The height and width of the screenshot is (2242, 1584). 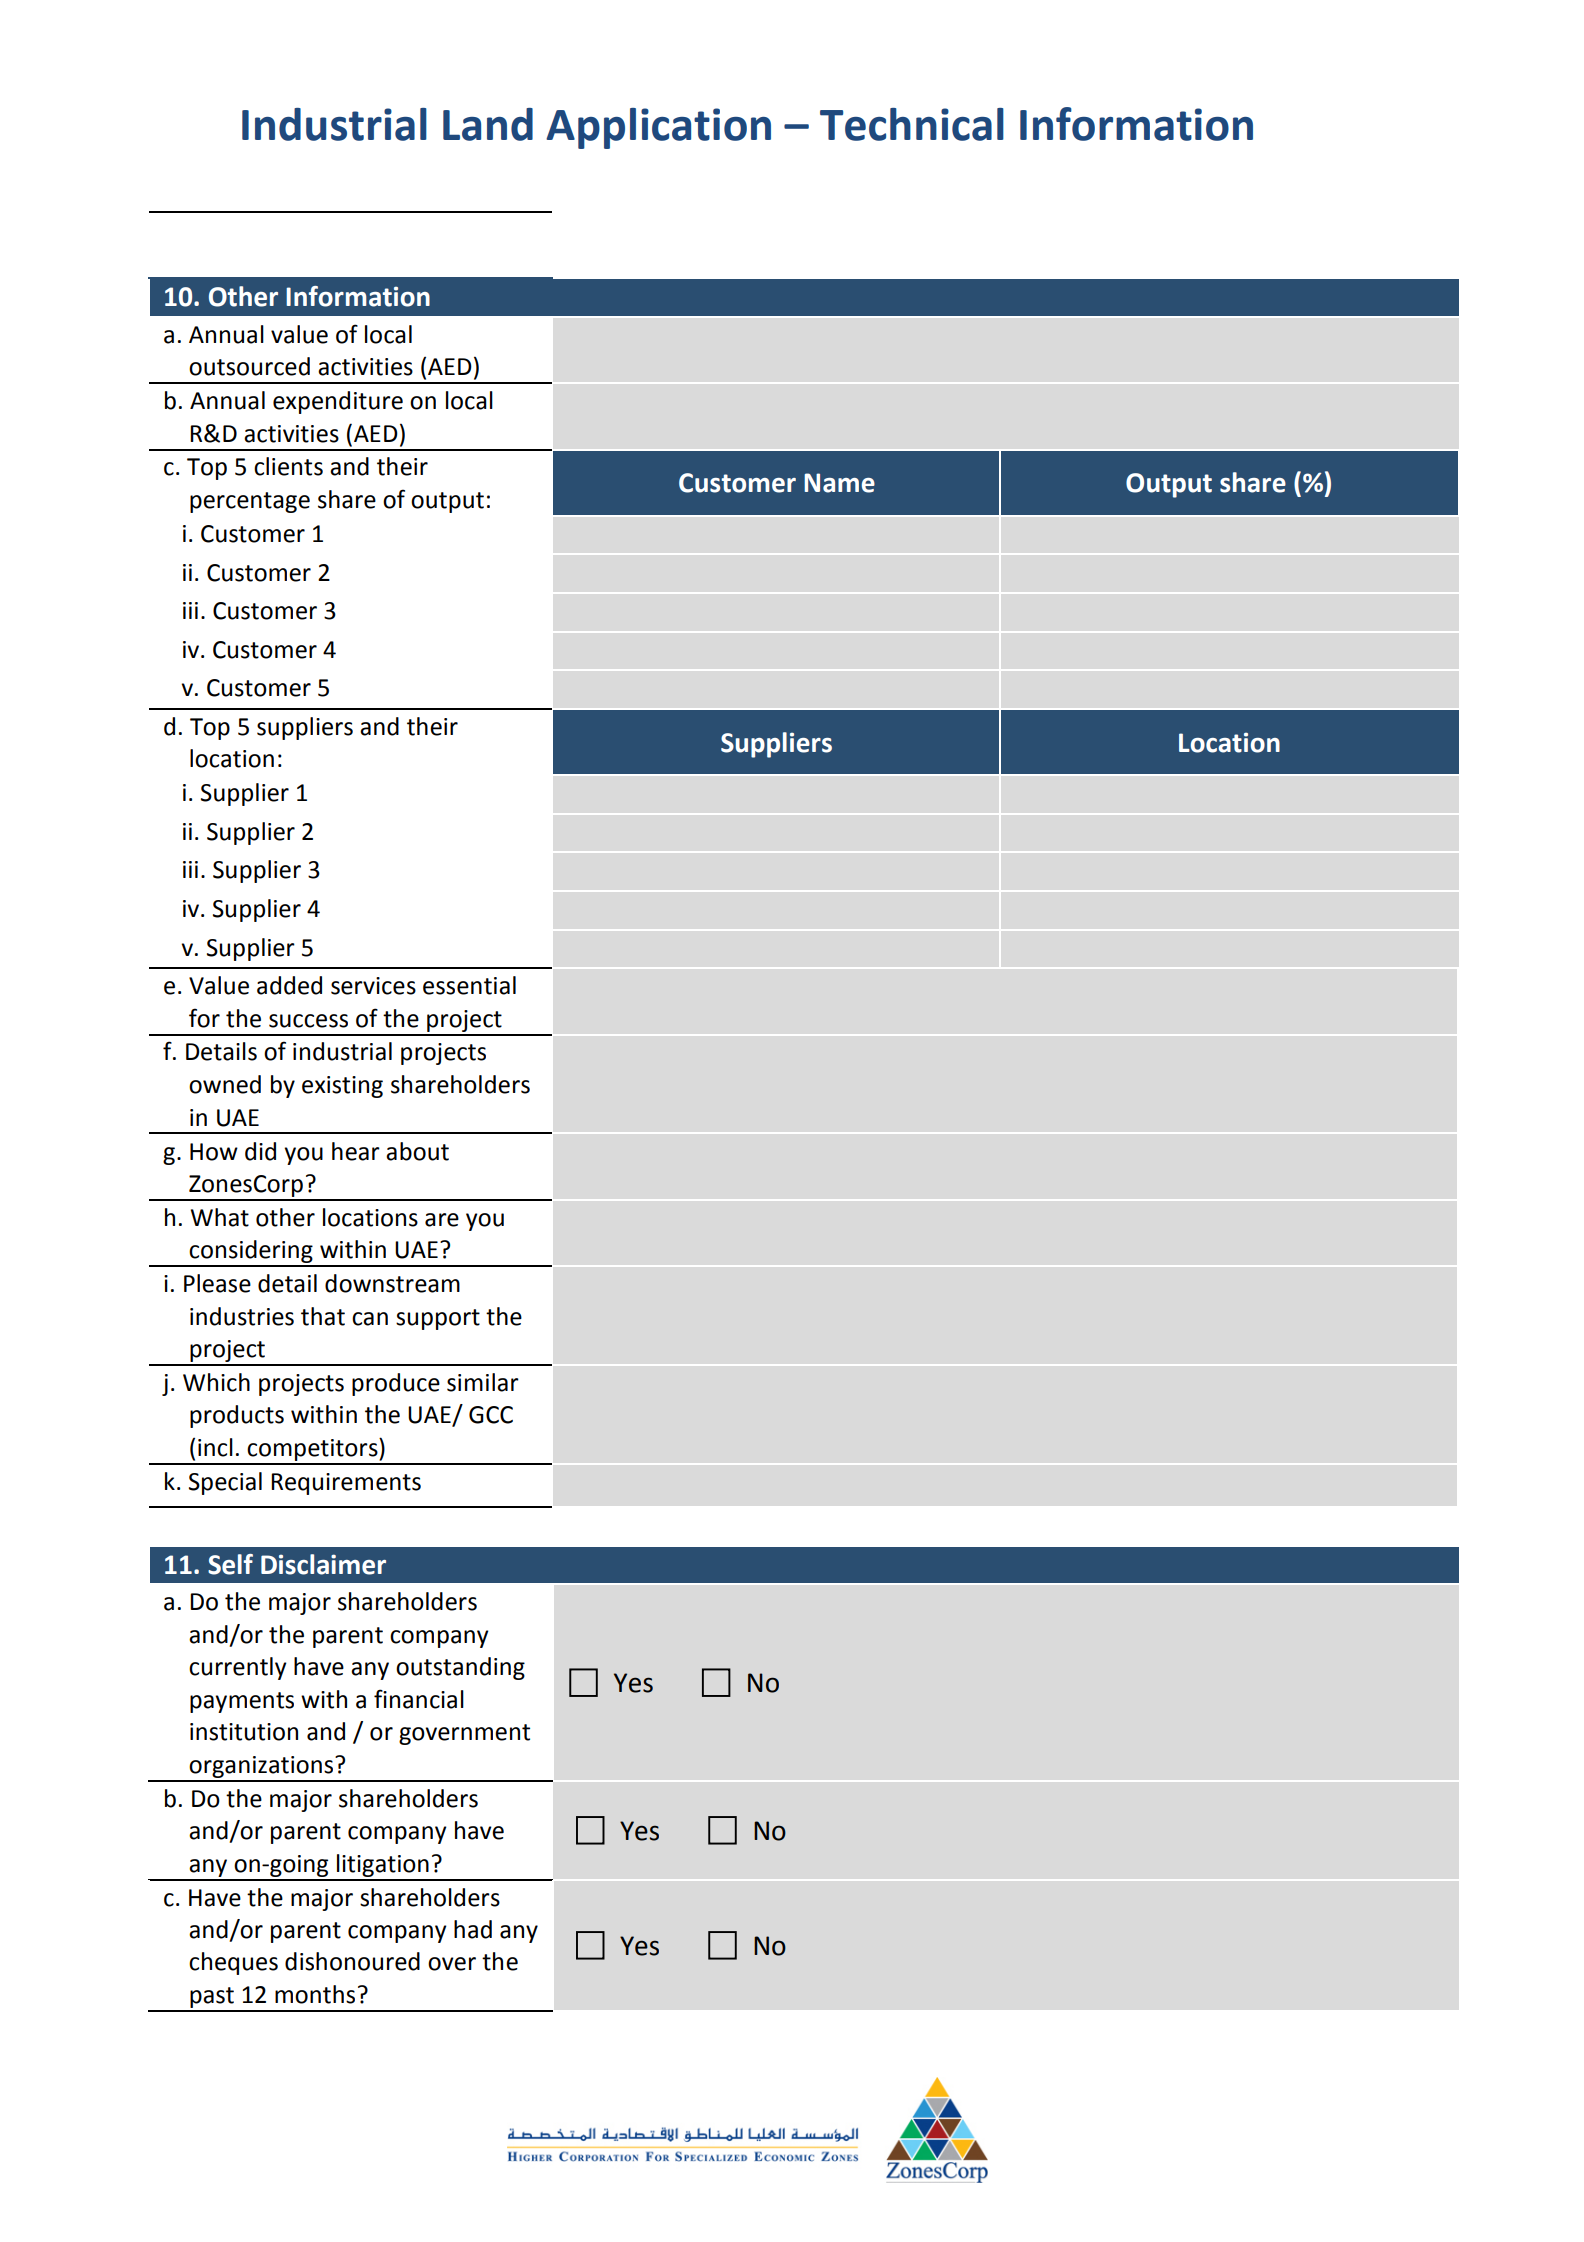 What do you see at coordinates (323, 1316) in the screenshot?
I see `that` at bounding box center [323, 1316].
